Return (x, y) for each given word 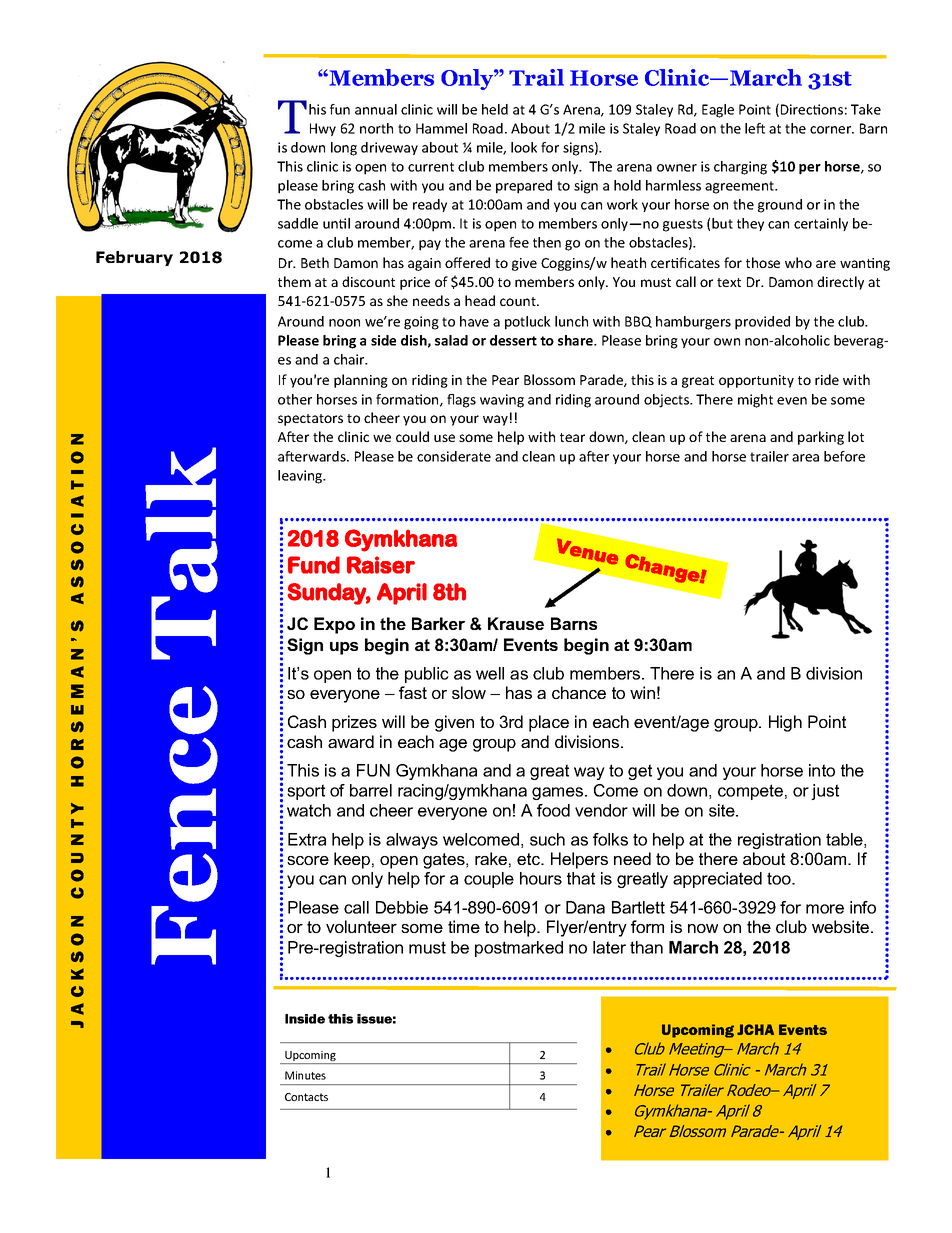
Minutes (305, 1075)
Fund (314, 565)
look (524, 147)
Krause (516, 623)
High (785, 723)
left (755, 128)
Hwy (323, 129)
